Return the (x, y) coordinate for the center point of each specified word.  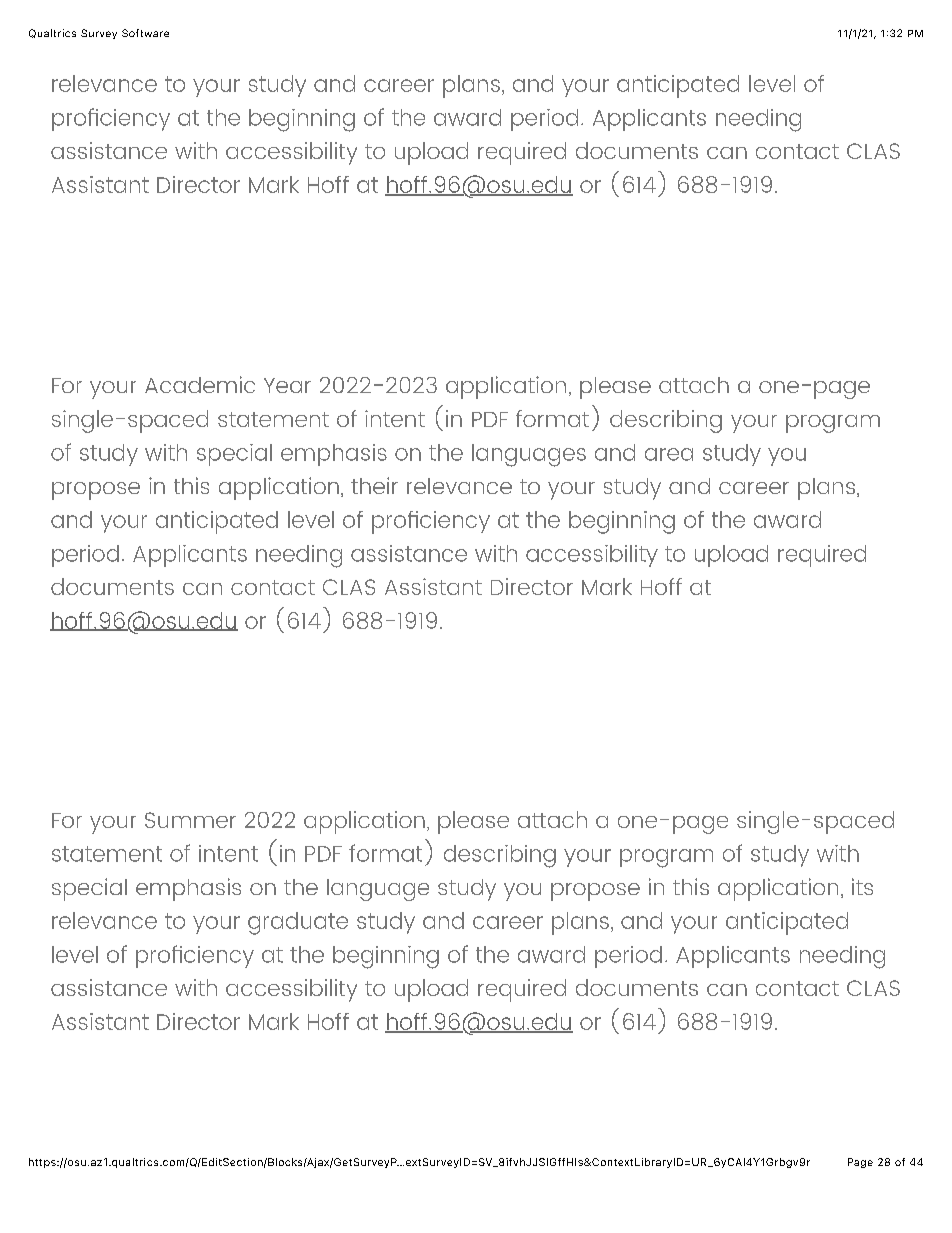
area (669, 454)
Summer (190, 820)
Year (287, 385)
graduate (298, 923)
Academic (200, 384)
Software (145, 33)
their (374, 485)
